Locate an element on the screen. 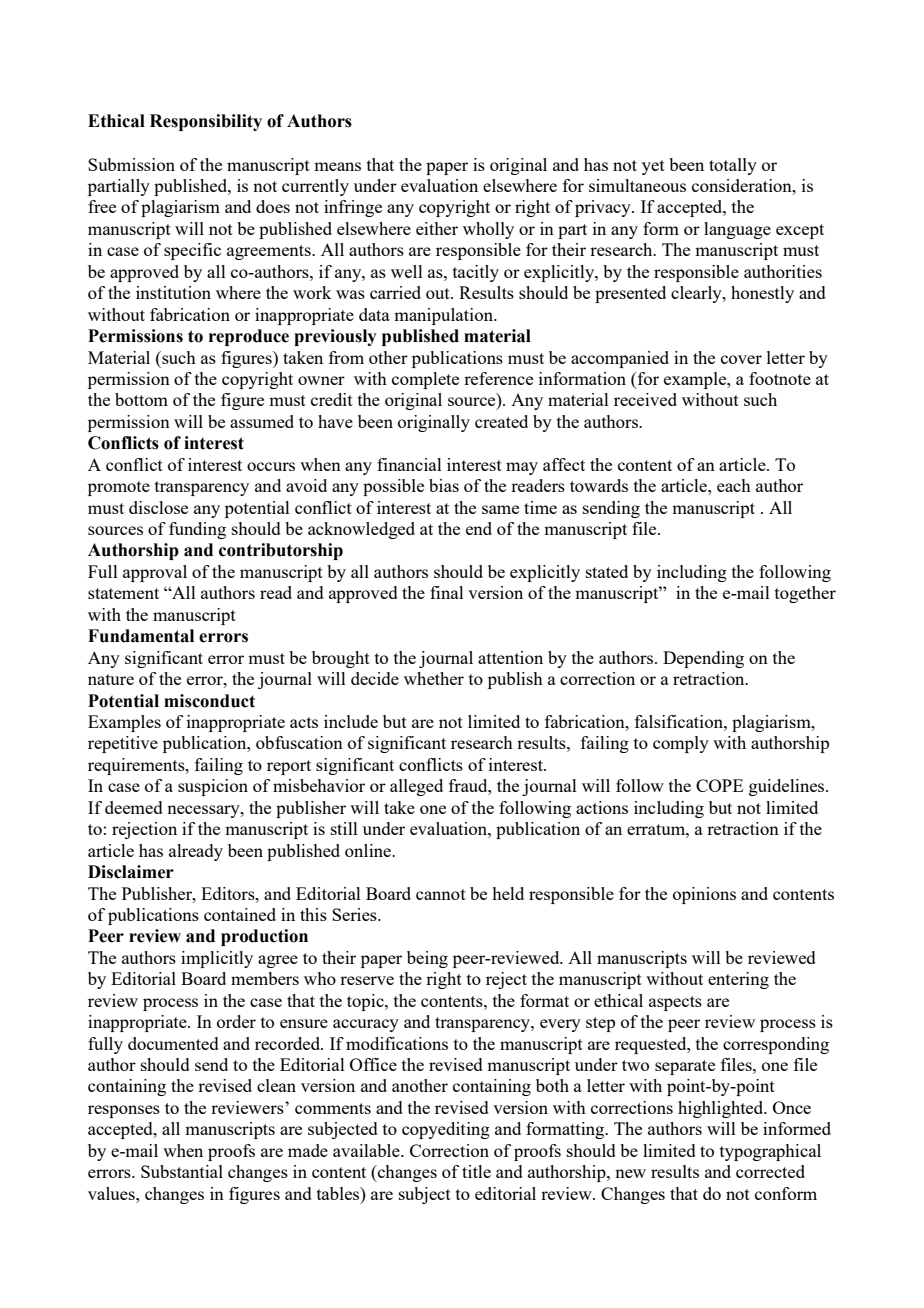 The image size is (924, 1308). Substantial is located at coordinates (182, 1171).
